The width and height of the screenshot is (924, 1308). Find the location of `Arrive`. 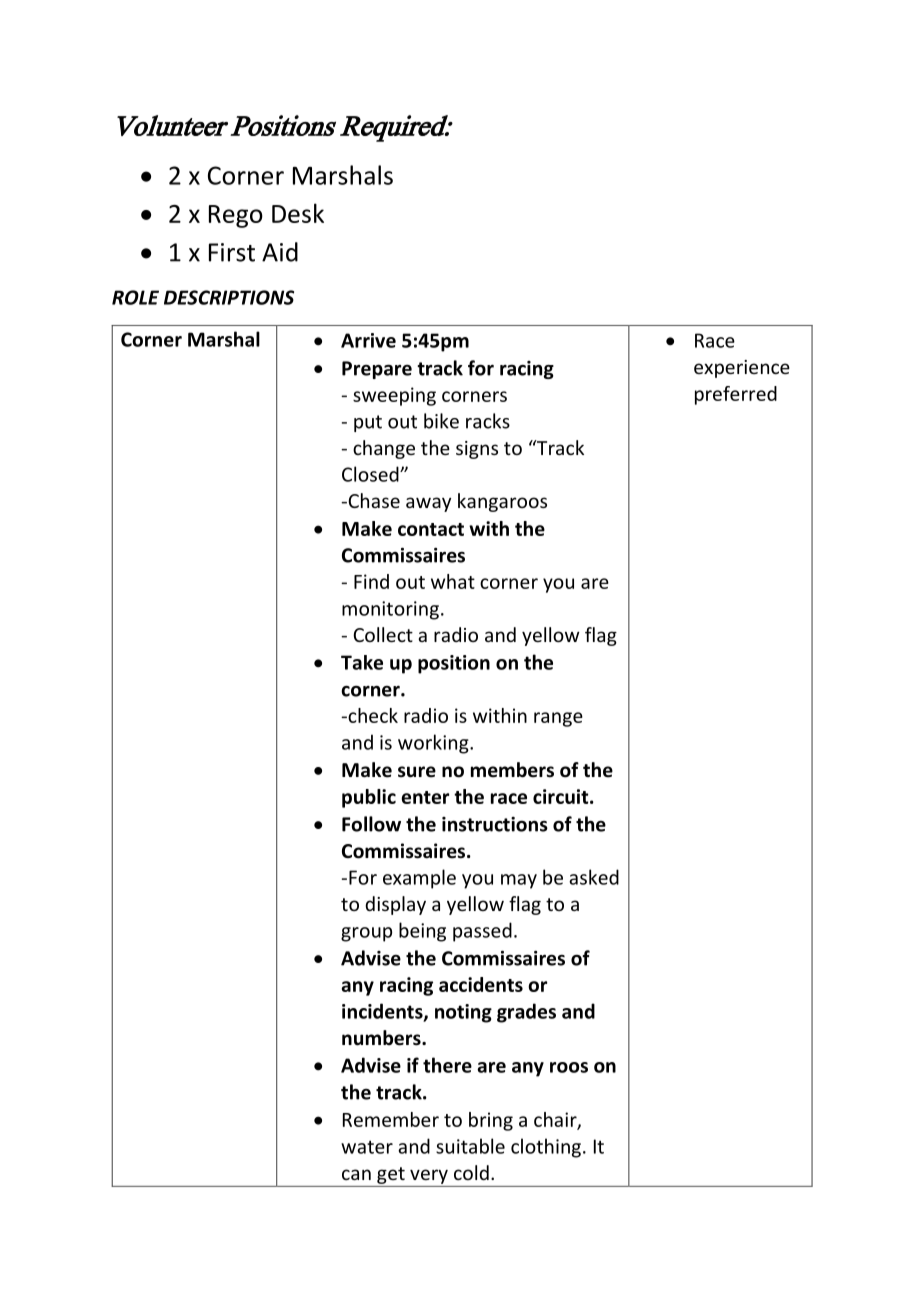

Arrive is located at coordinates (368, 340).
